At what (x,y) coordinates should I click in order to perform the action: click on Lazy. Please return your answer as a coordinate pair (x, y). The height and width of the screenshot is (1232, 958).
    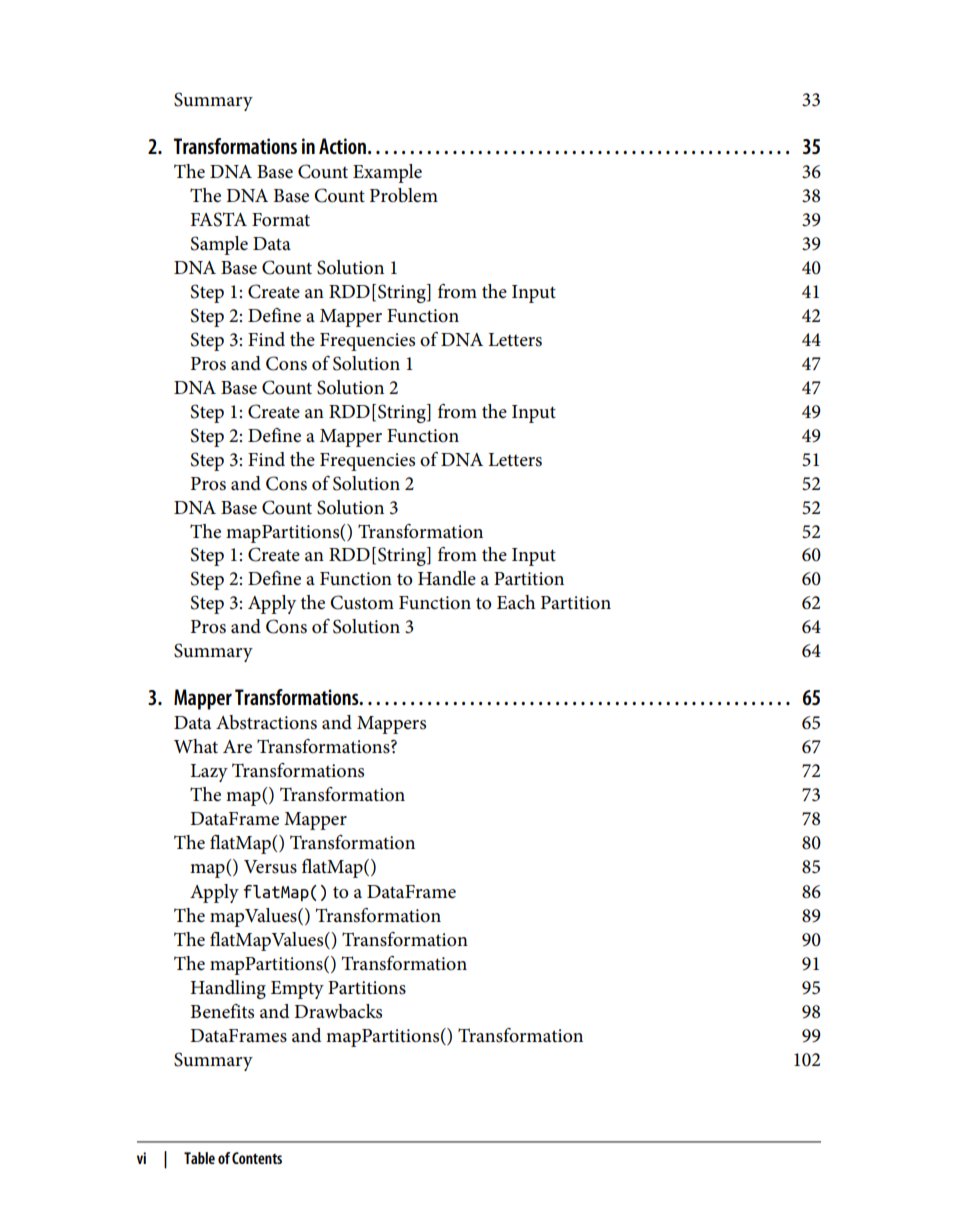
    Looking at the image, I should click on (209, 773).
